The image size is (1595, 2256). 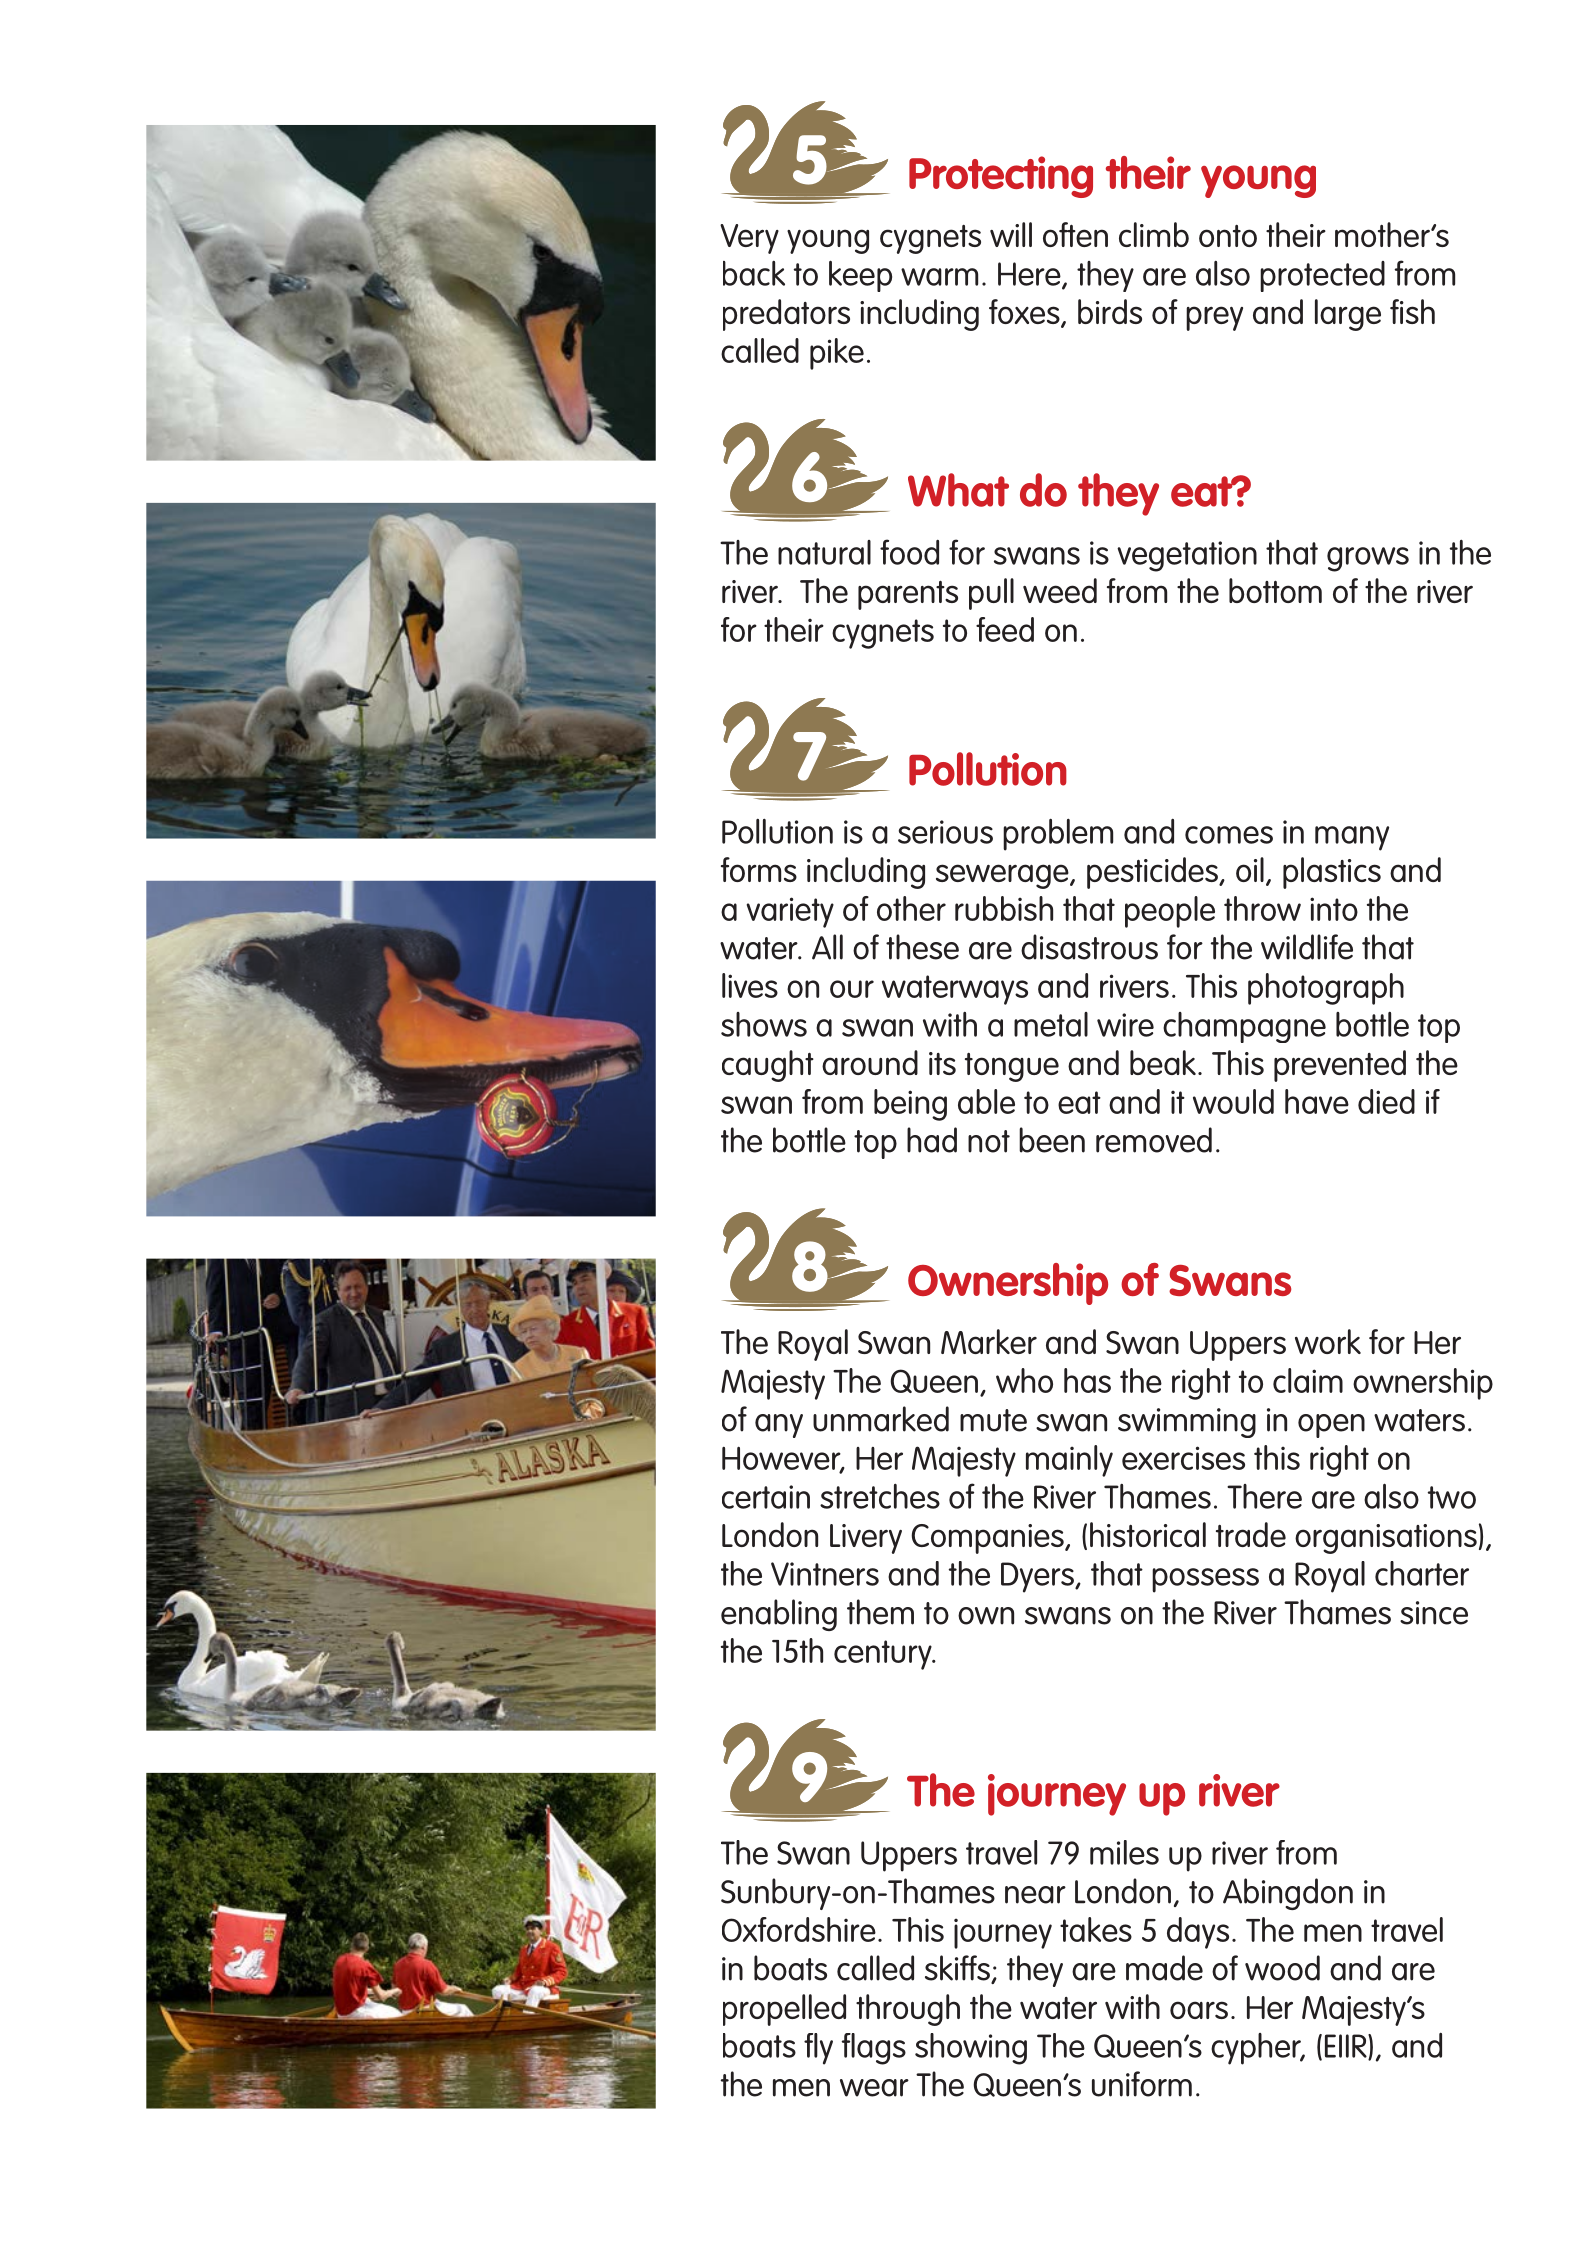 What do you see at coordinates (1352, 838) in the image?
I see `many` at bounding box center [1352, 838].
